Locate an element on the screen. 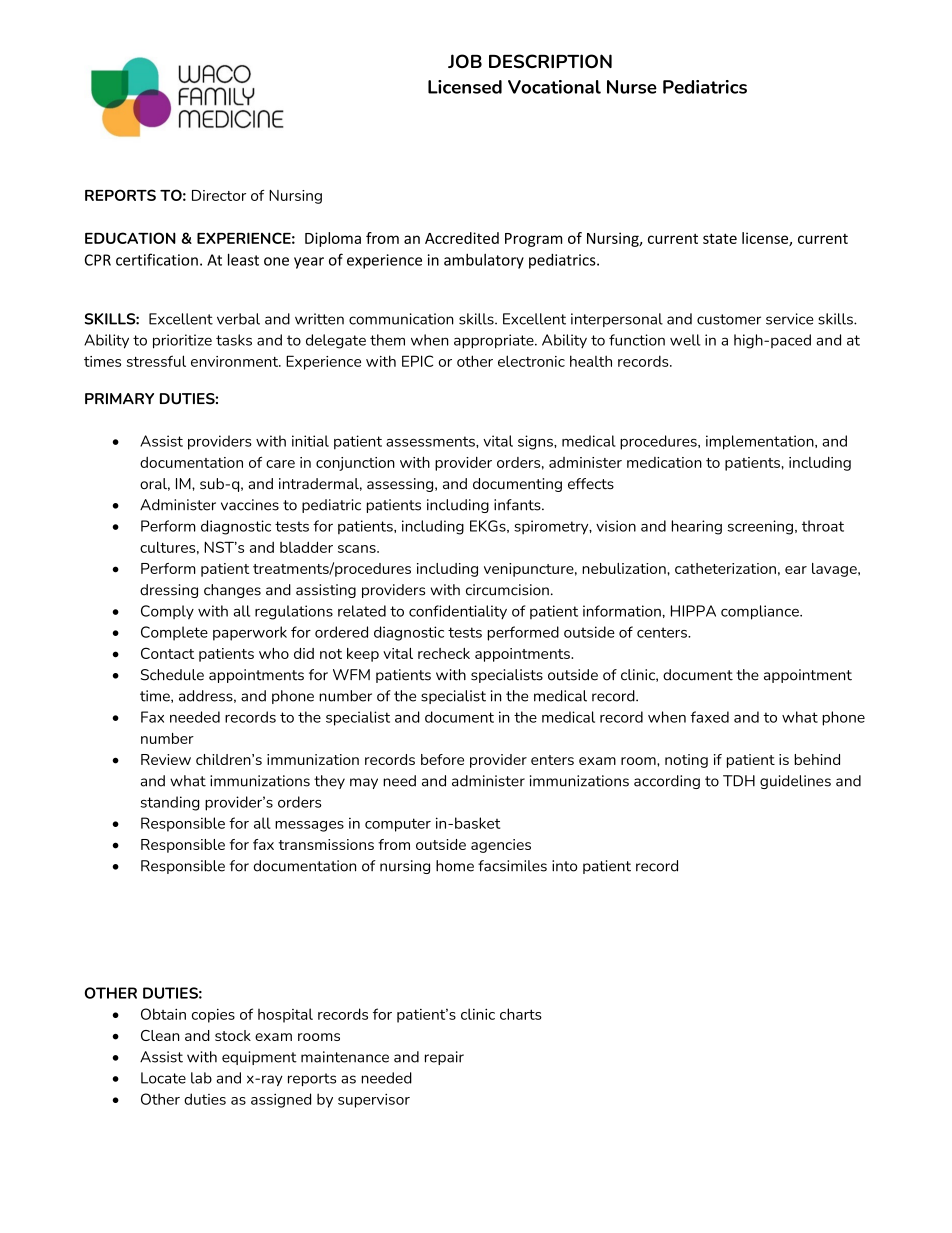  PRIMARY is located at coordinates (119, 398).
